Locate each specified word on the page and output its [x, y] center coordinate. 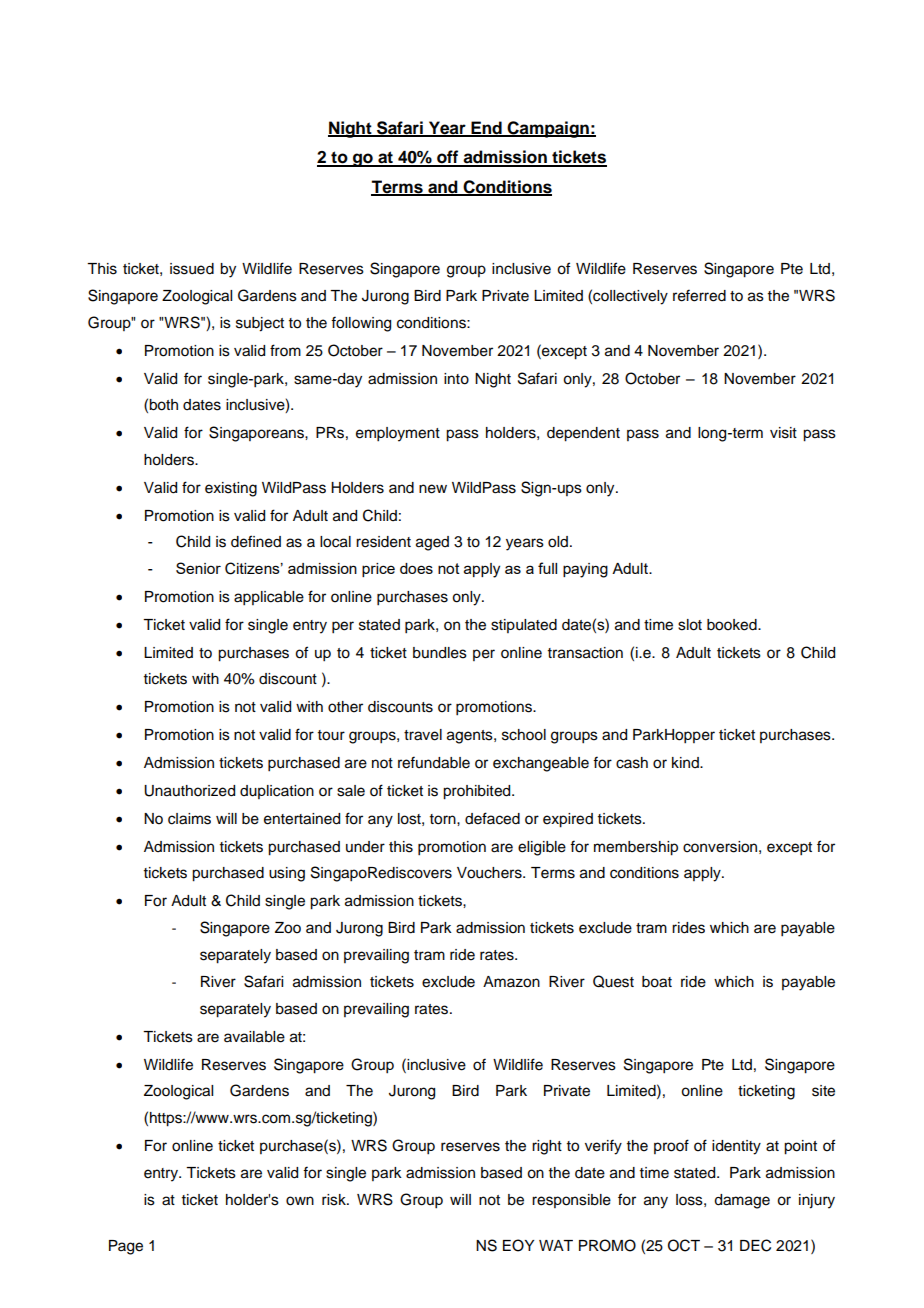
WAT [556, 1245]
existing [231, 489]
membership [636, 848]
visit [783, 433]
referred [699, 295]
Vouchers [490, 873]
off [448, 158]
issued [192, 269]
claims [189, 819]
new [433, 489]
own [300, 1201]
